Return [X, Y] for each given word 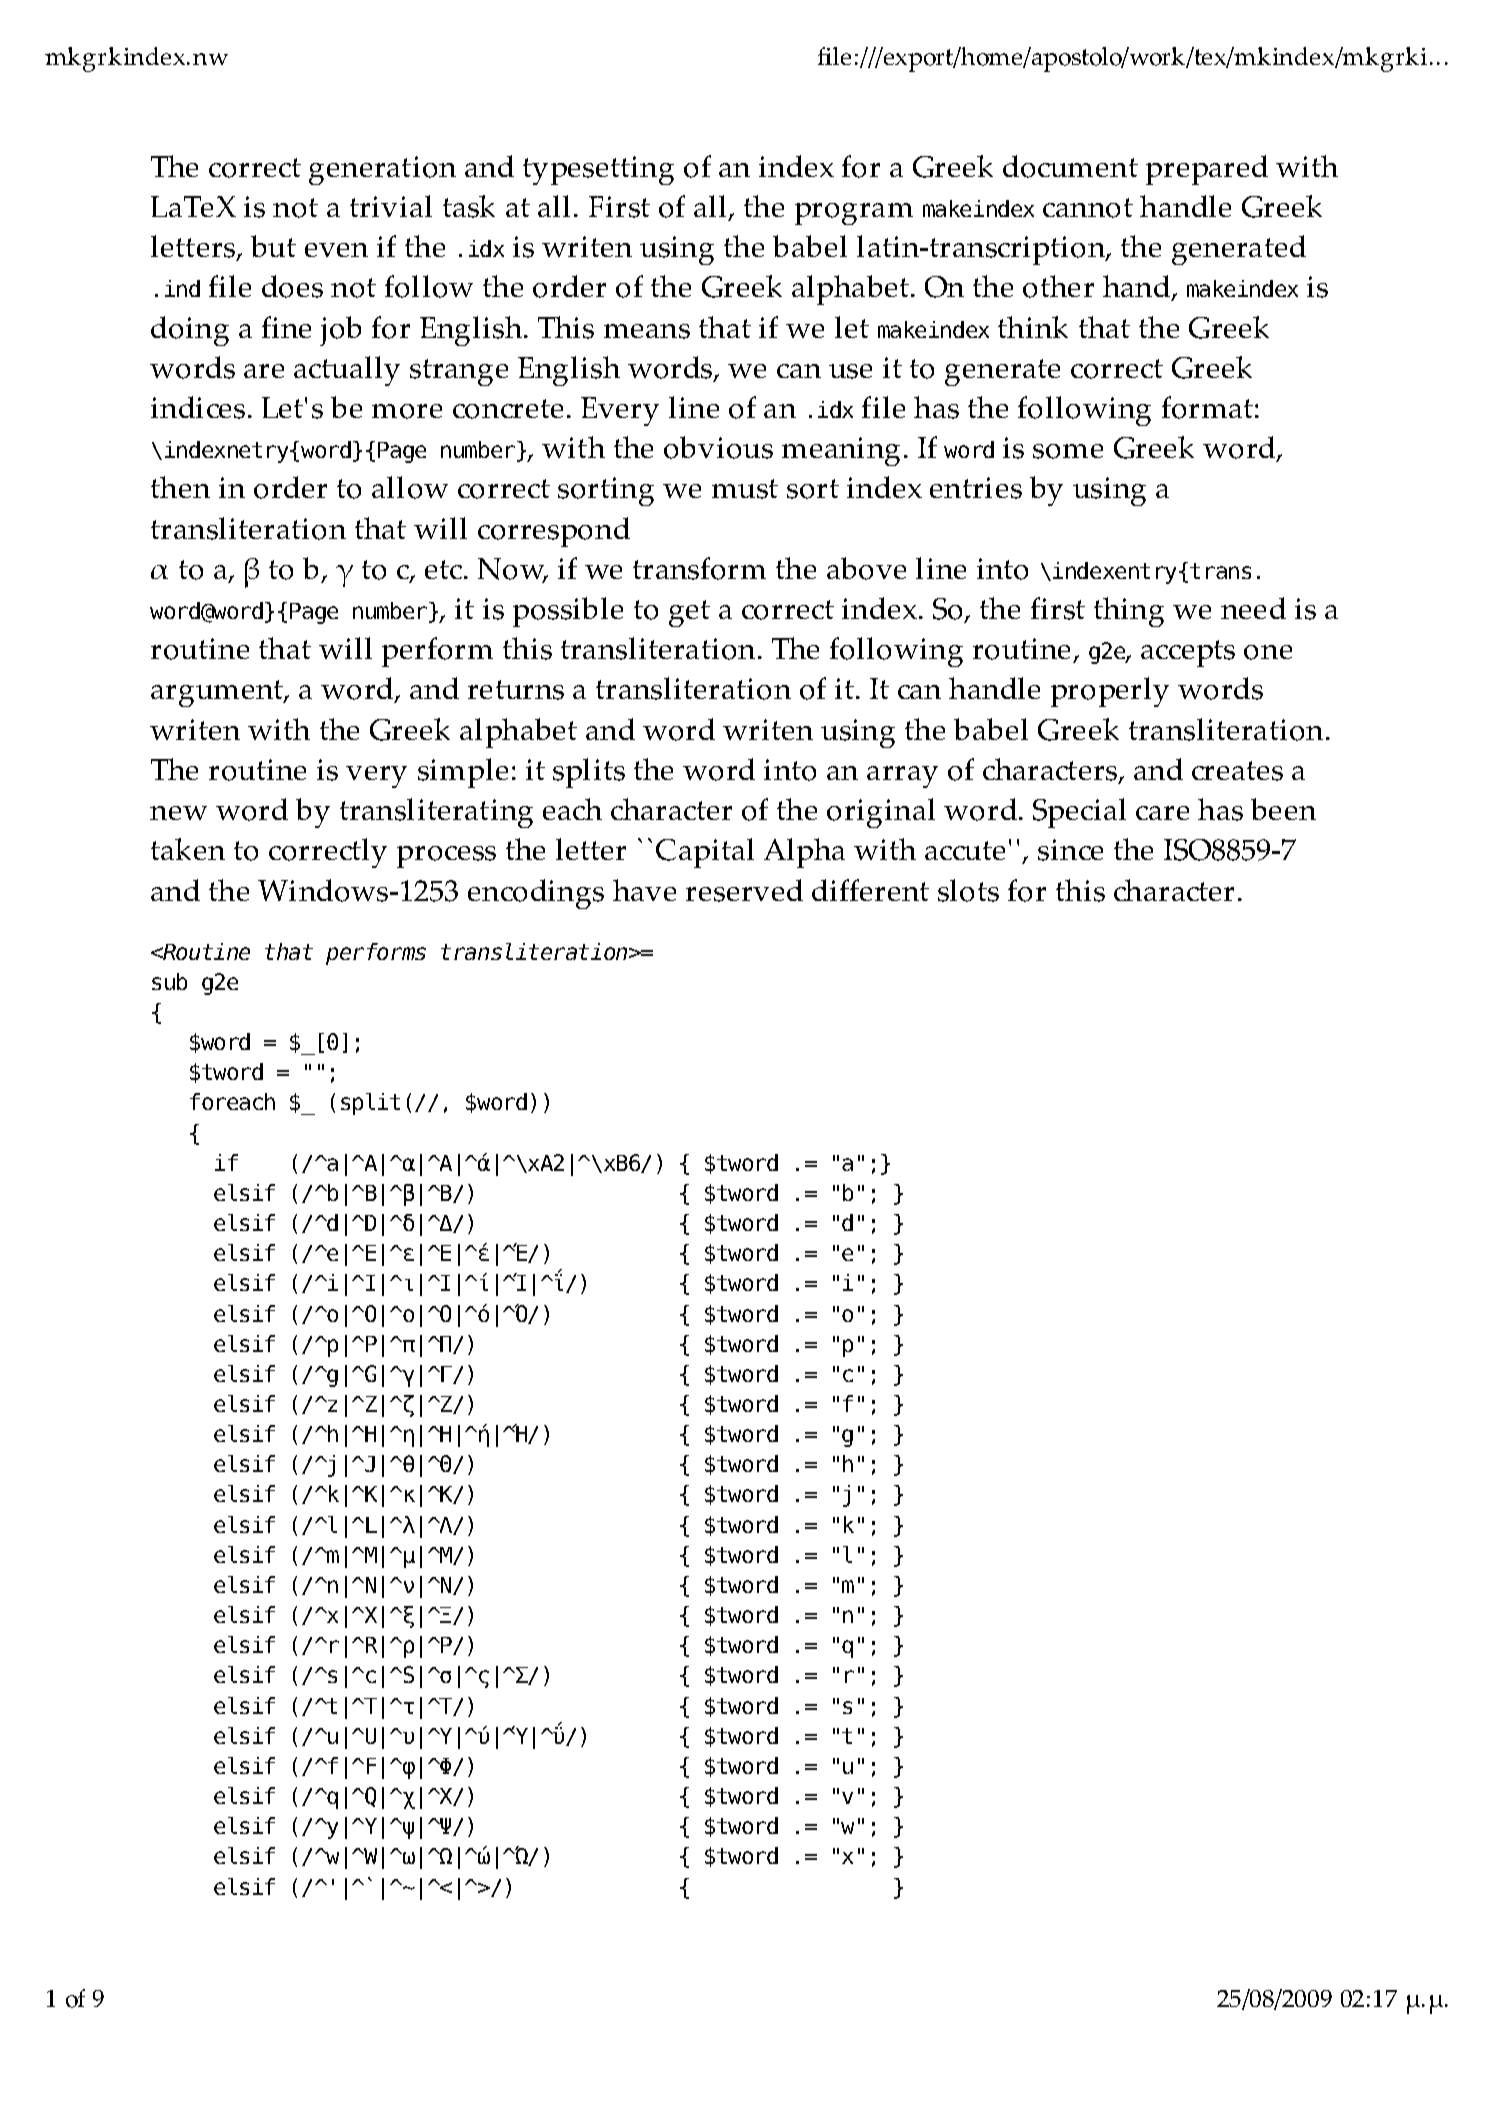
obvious [718, 447]
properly [1110, 692]
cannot [1088, 208]
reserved [744, 890]
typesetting [598, 170]
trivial [391, 206]
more [407, 411]
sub [169, 981]
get [689, 613]
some [1068, 451]
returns [516, 690]
